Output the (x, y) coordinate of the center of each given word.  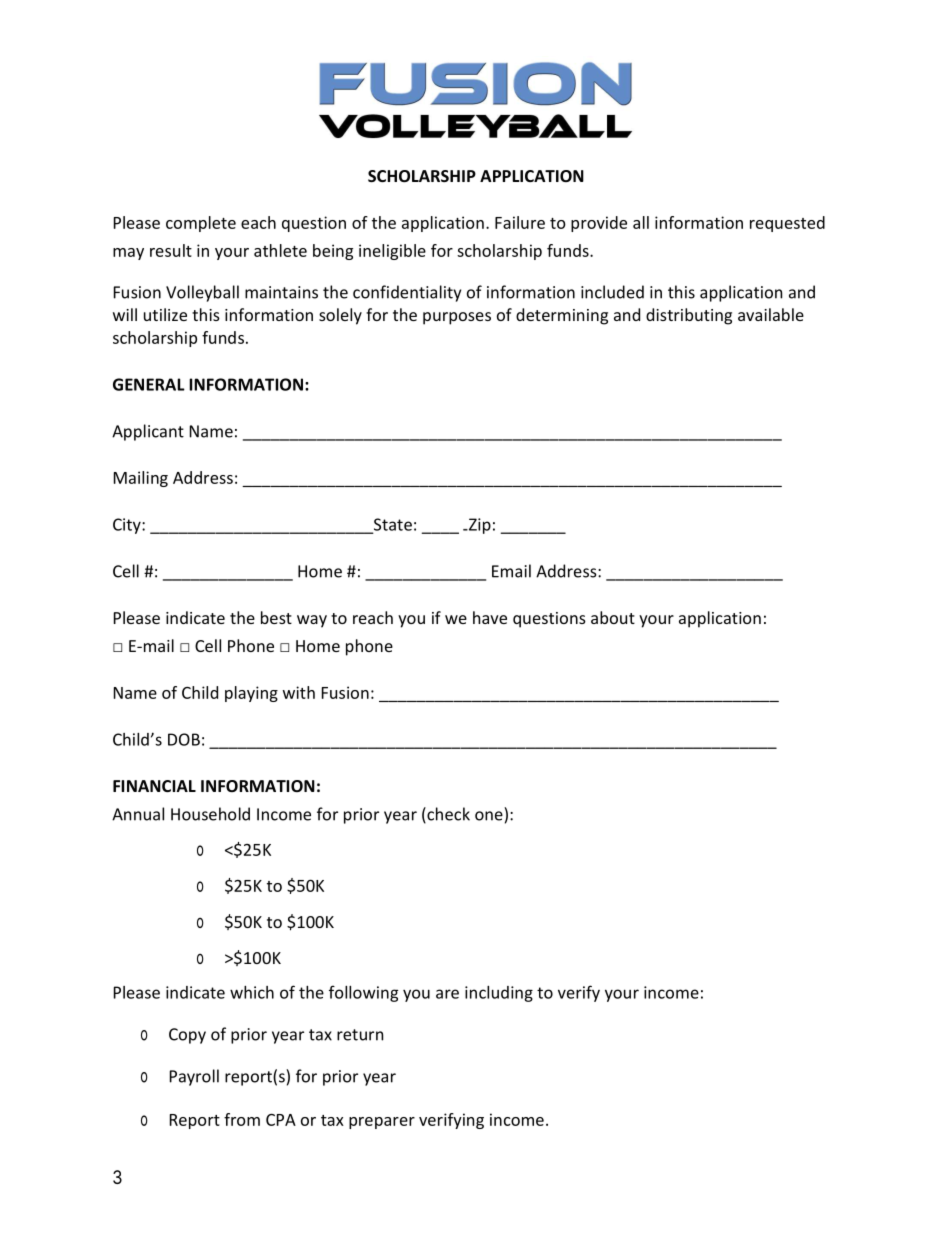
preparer (382, 1123)
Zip (479, 526)
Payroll (194, 1077)
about (613, 617)
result (171, 250)
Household (210, 814)
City (128, 526)
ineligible (392, 252)
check (447, 815)
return (360, 1035)
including (499, 994)
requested (787, 224)
